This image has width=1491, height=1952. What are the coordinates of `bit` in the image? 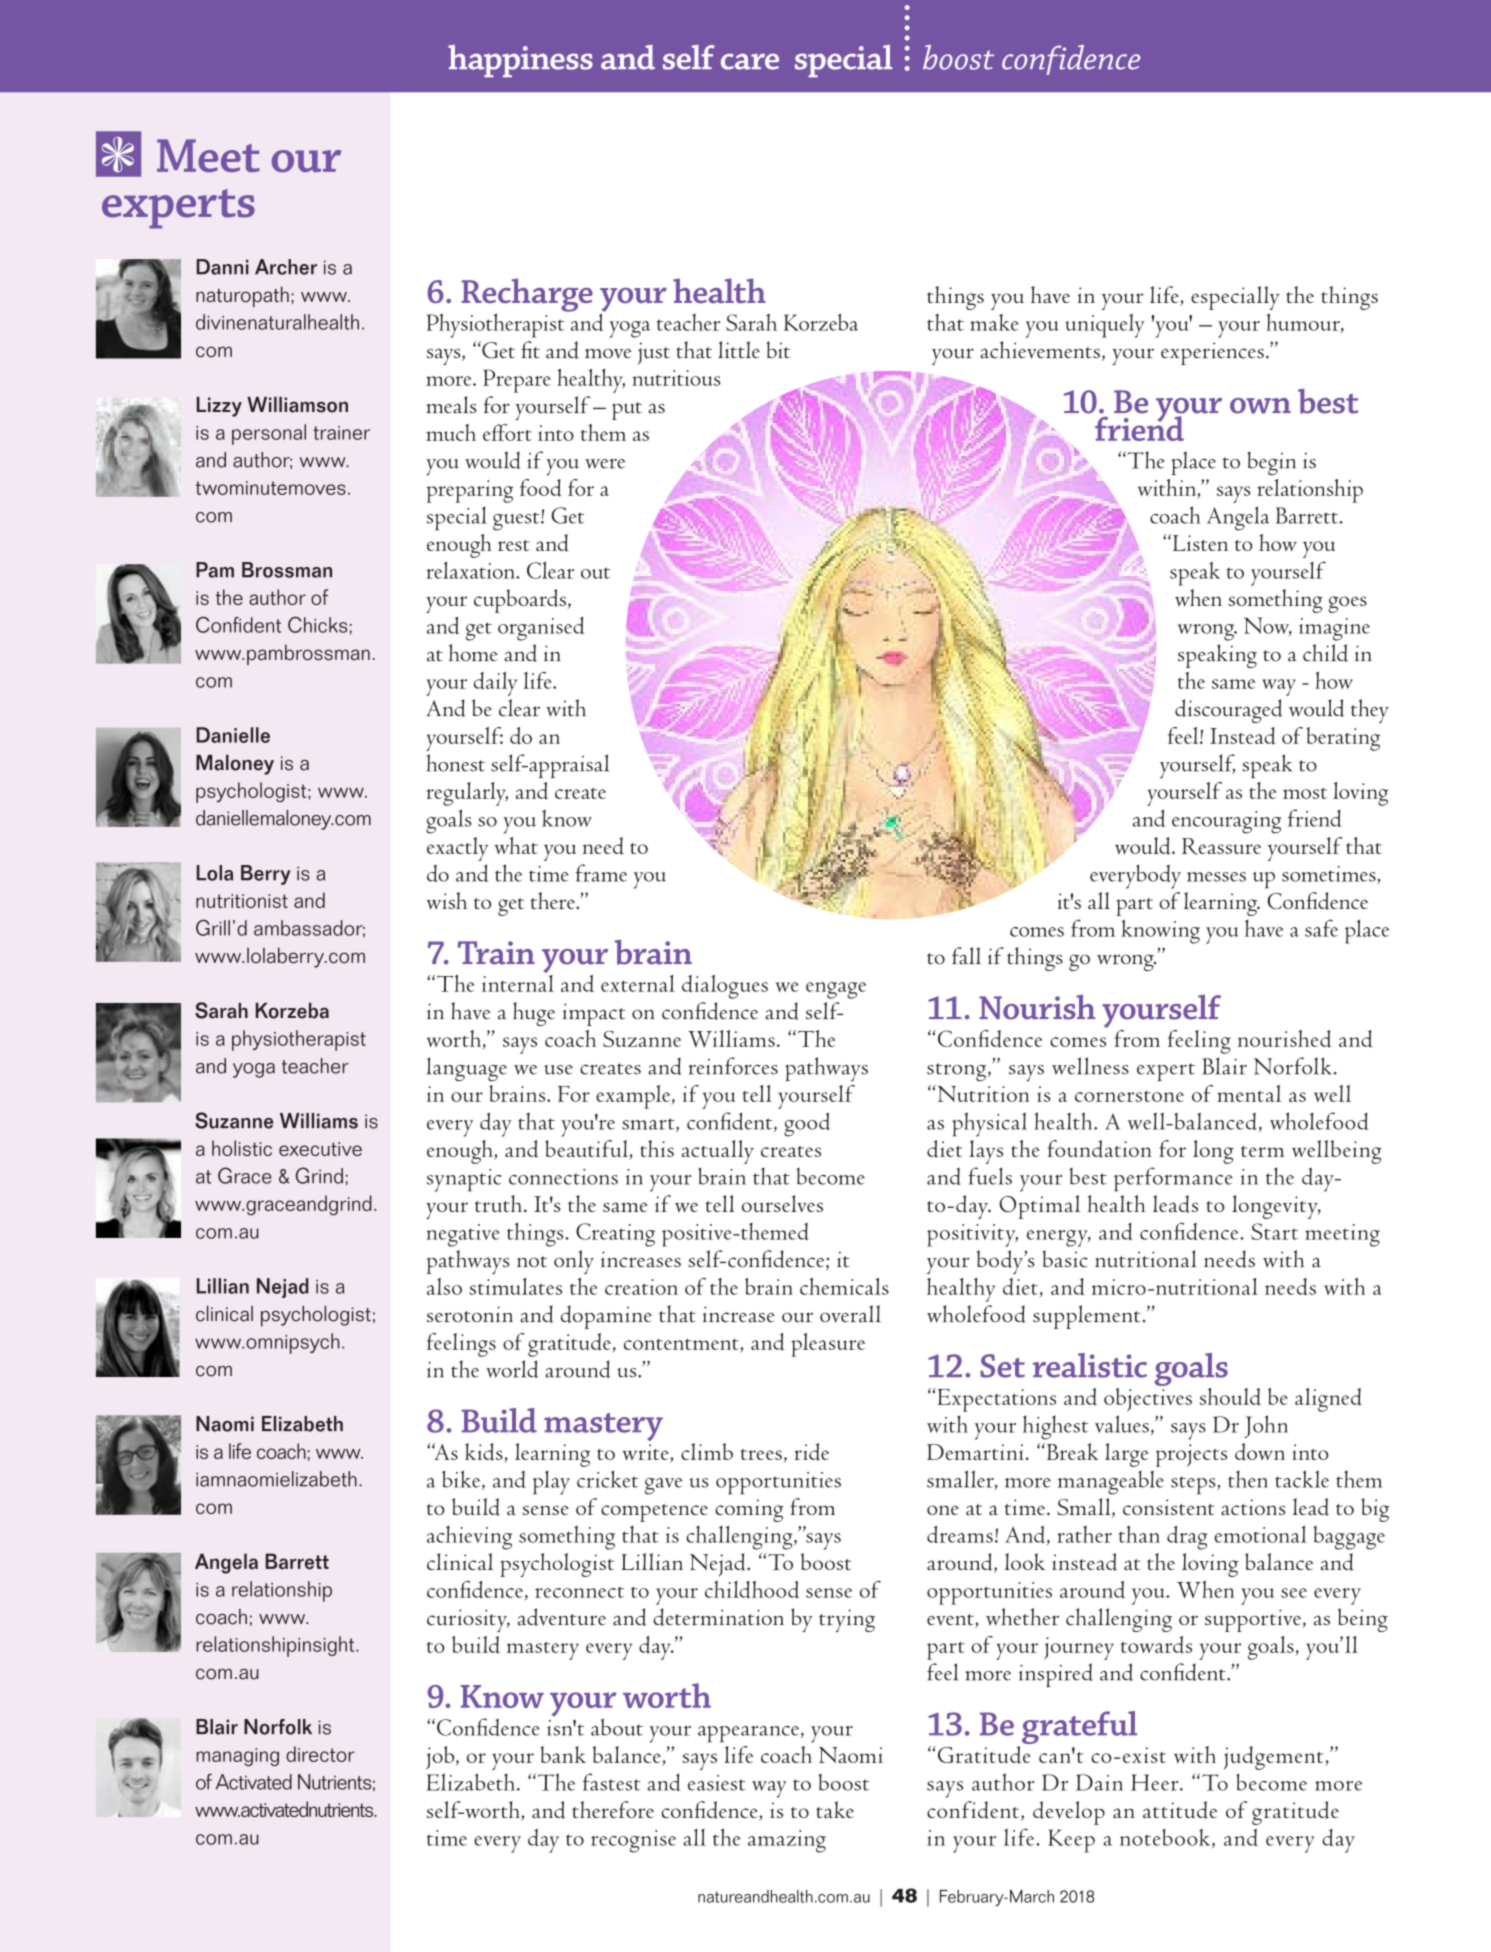 It's located at (778, 350).
